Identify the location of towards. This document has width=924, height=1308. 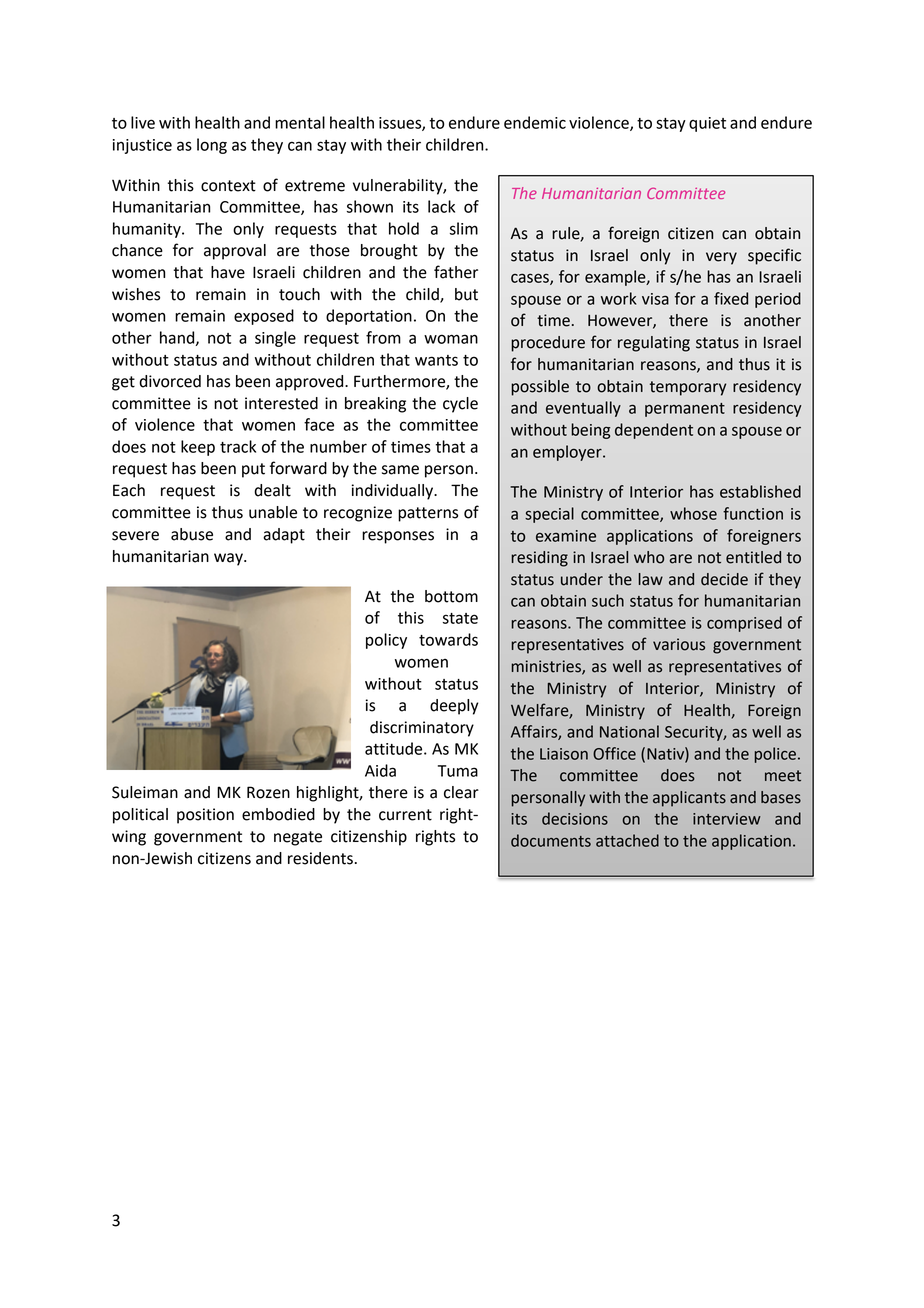
(448, 639).
